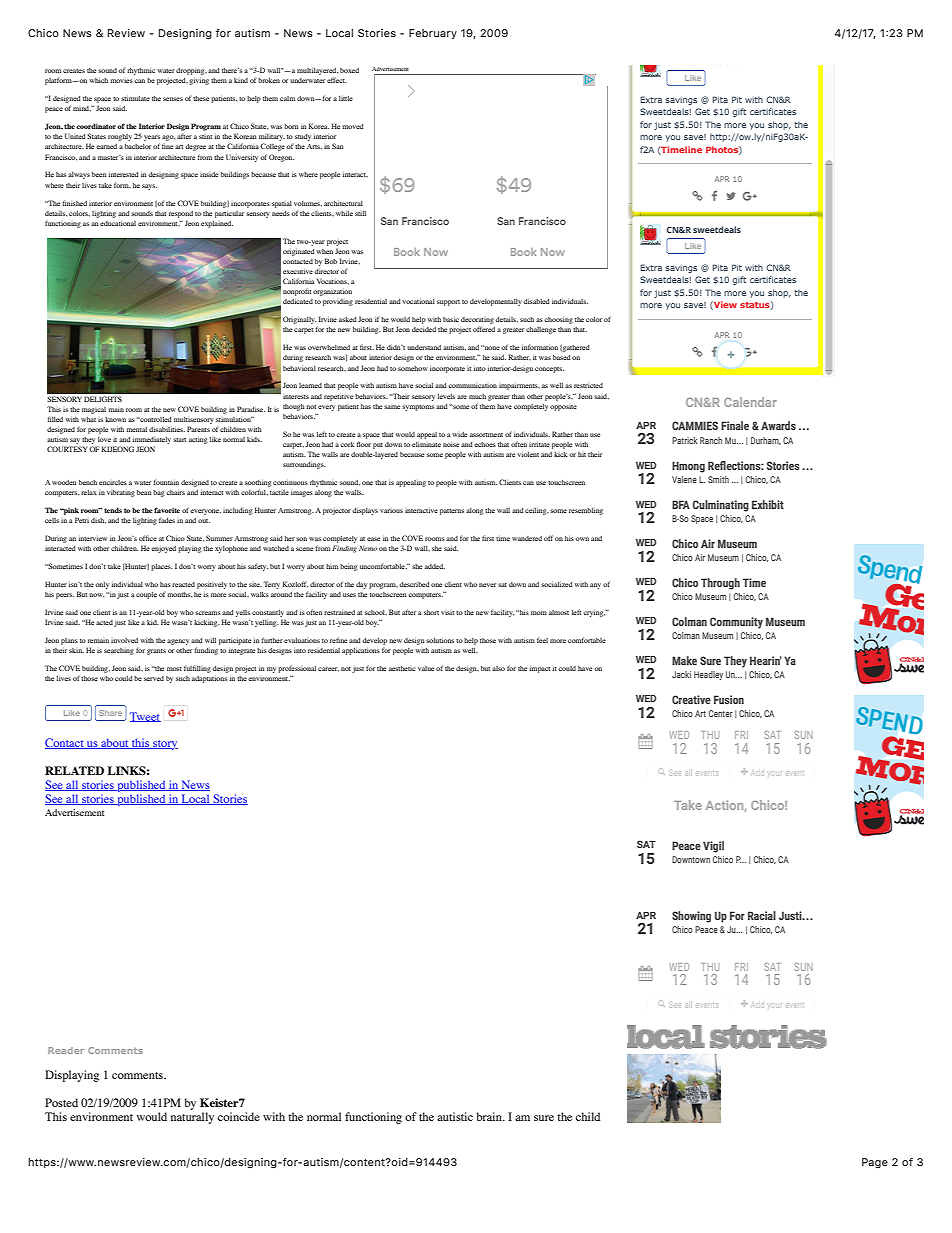 The height and width of the document is (1233, 952). What do you see at coordinates (536, 301) in the document?
I see `disabled` at bounding box center [536, 301].
